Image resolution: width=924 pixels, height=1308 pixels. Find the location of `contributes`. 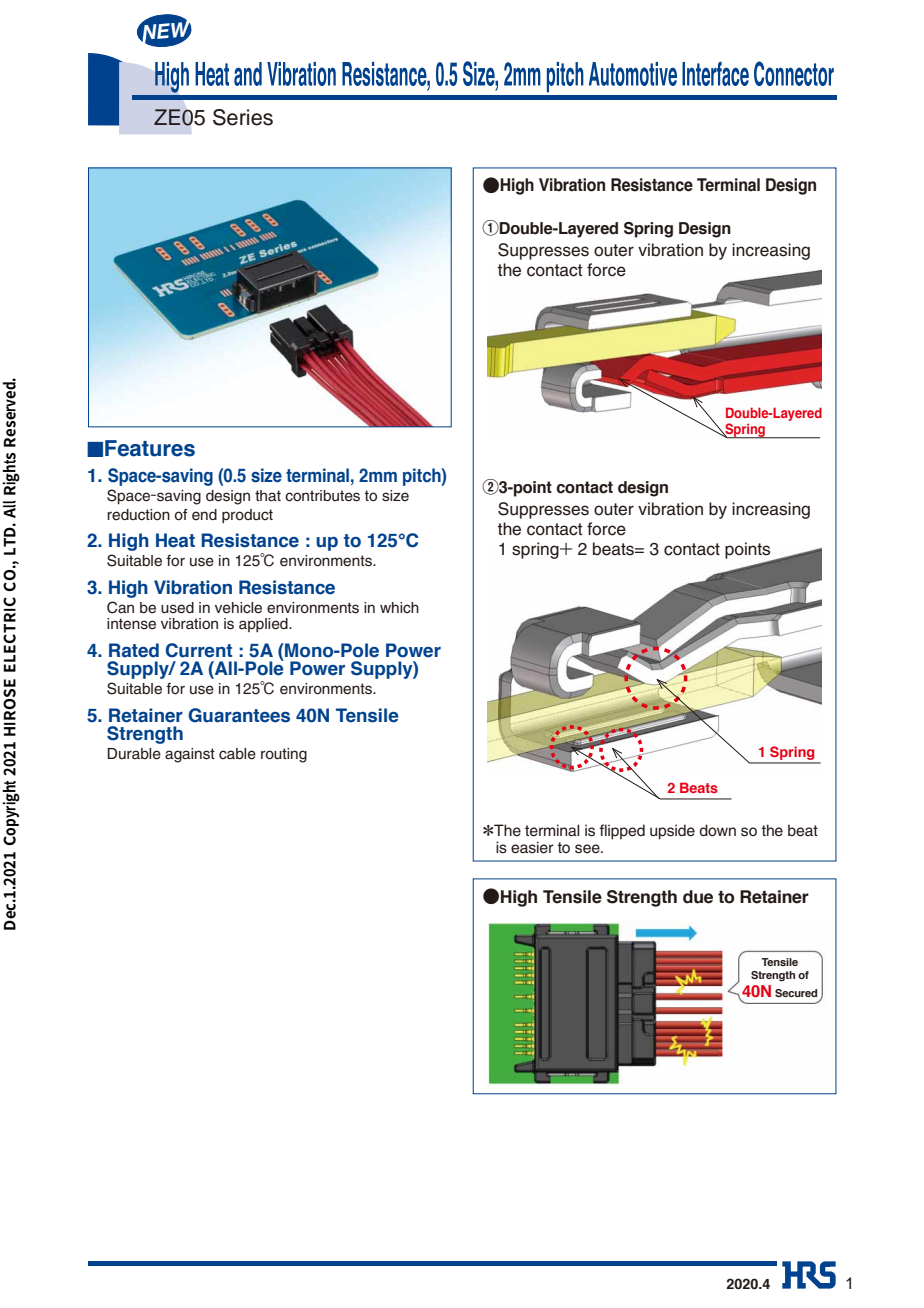

contributes is located at coordinates (322, 496).
